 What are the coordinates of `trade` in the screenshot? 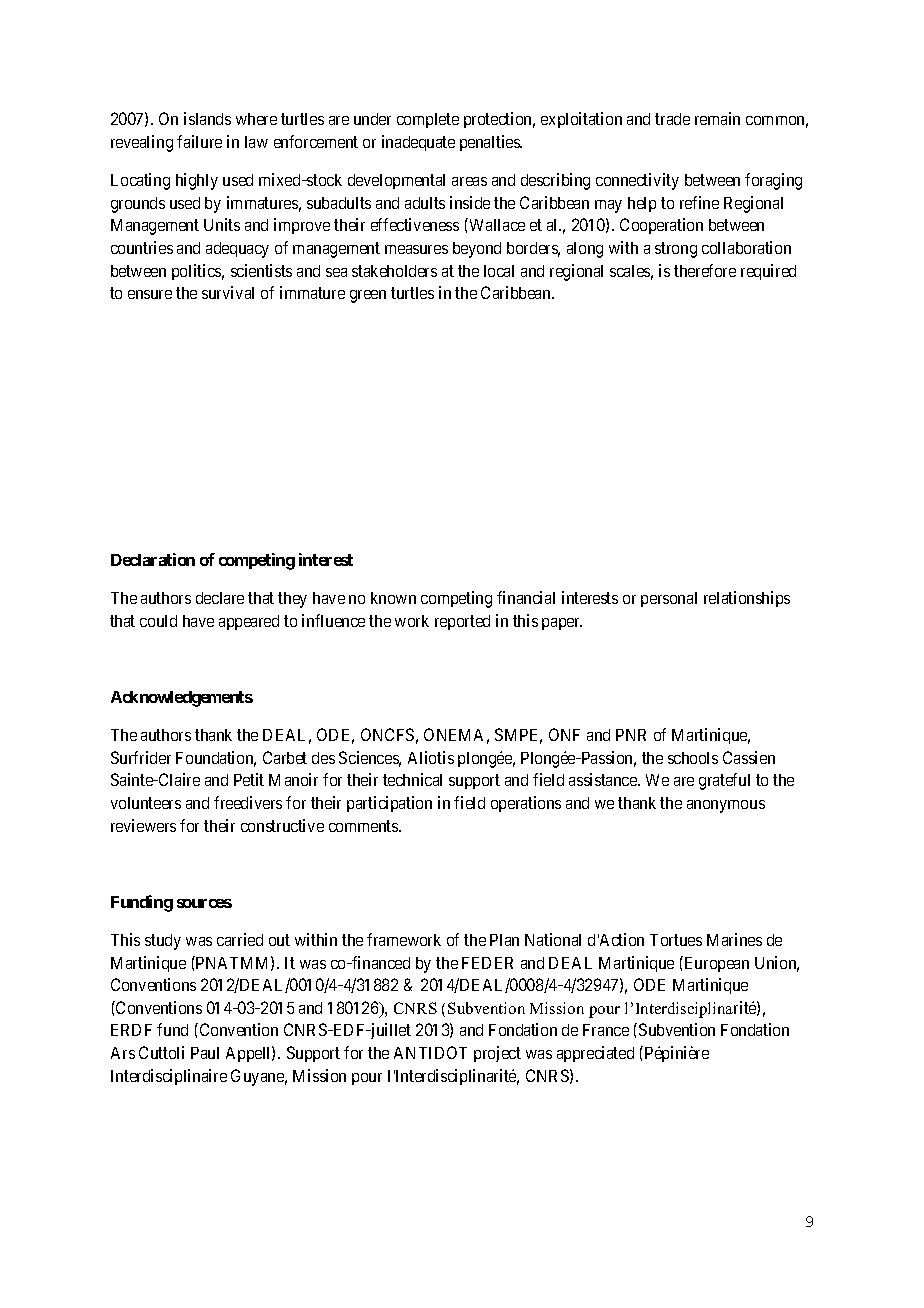 It's located at (672, 119).
